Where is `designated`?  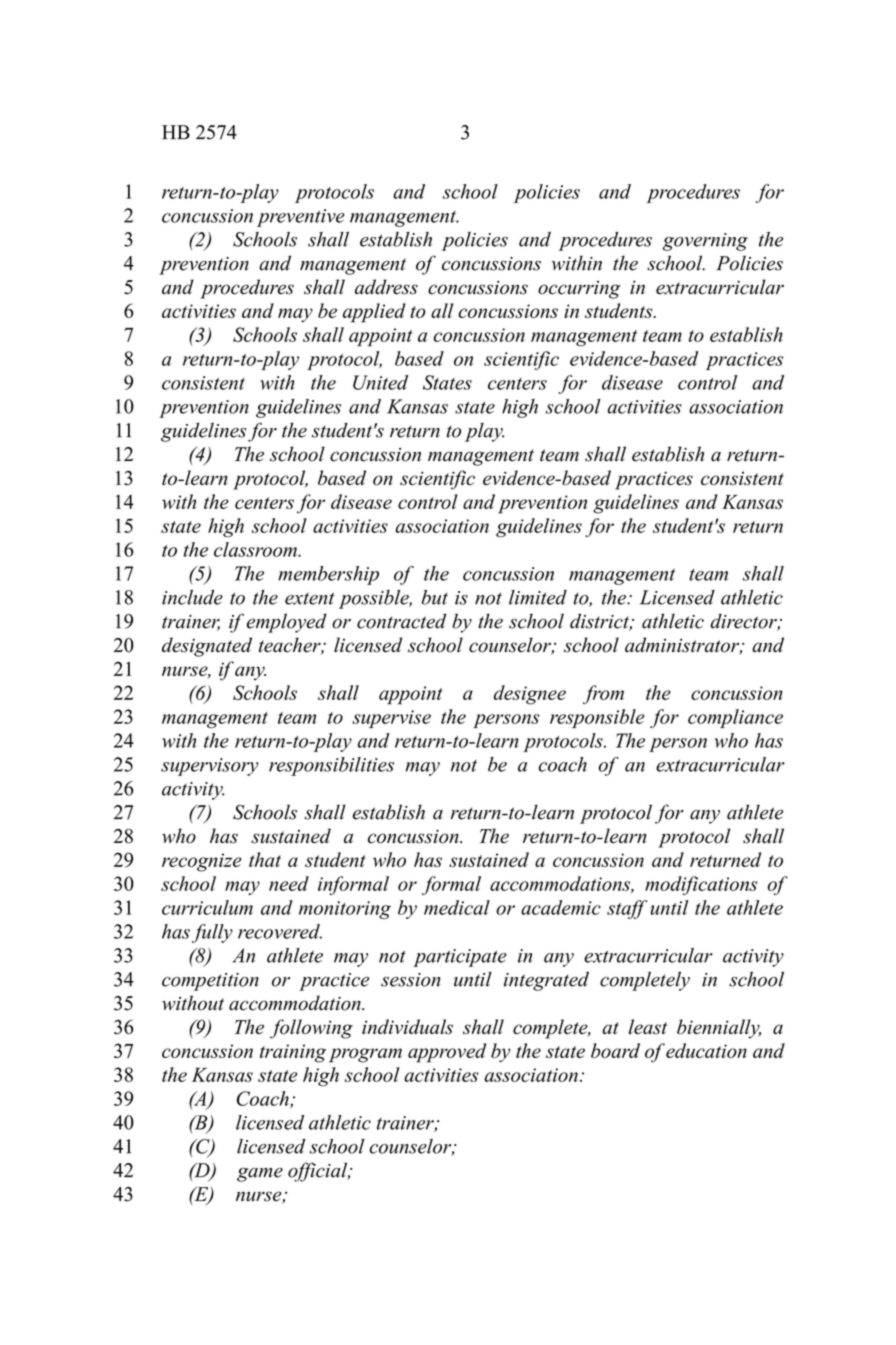 designated is located at coordinates (207, 647).
